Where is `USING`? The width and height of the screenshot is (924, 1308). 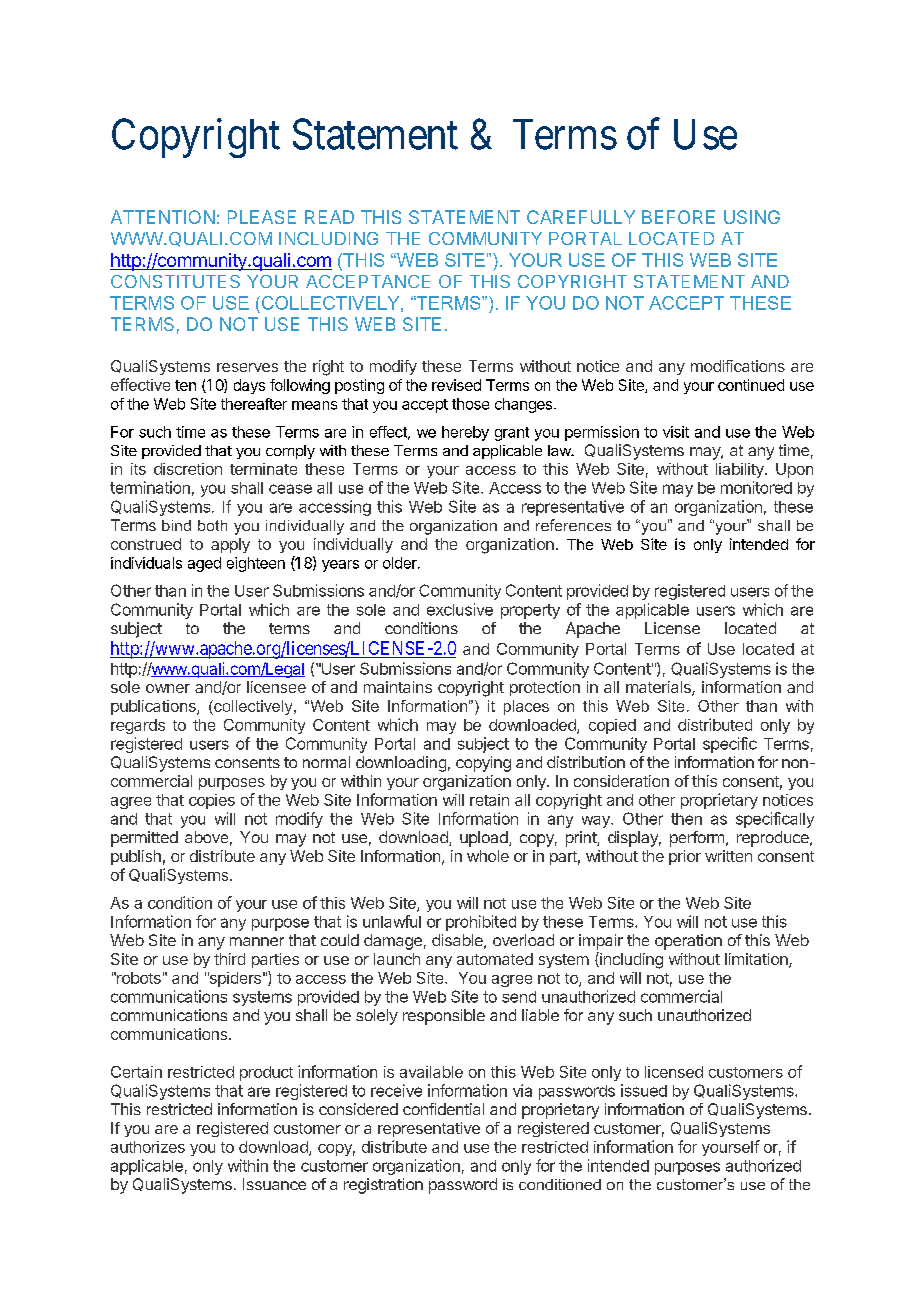
USING is located at coordinates (752, 217).
